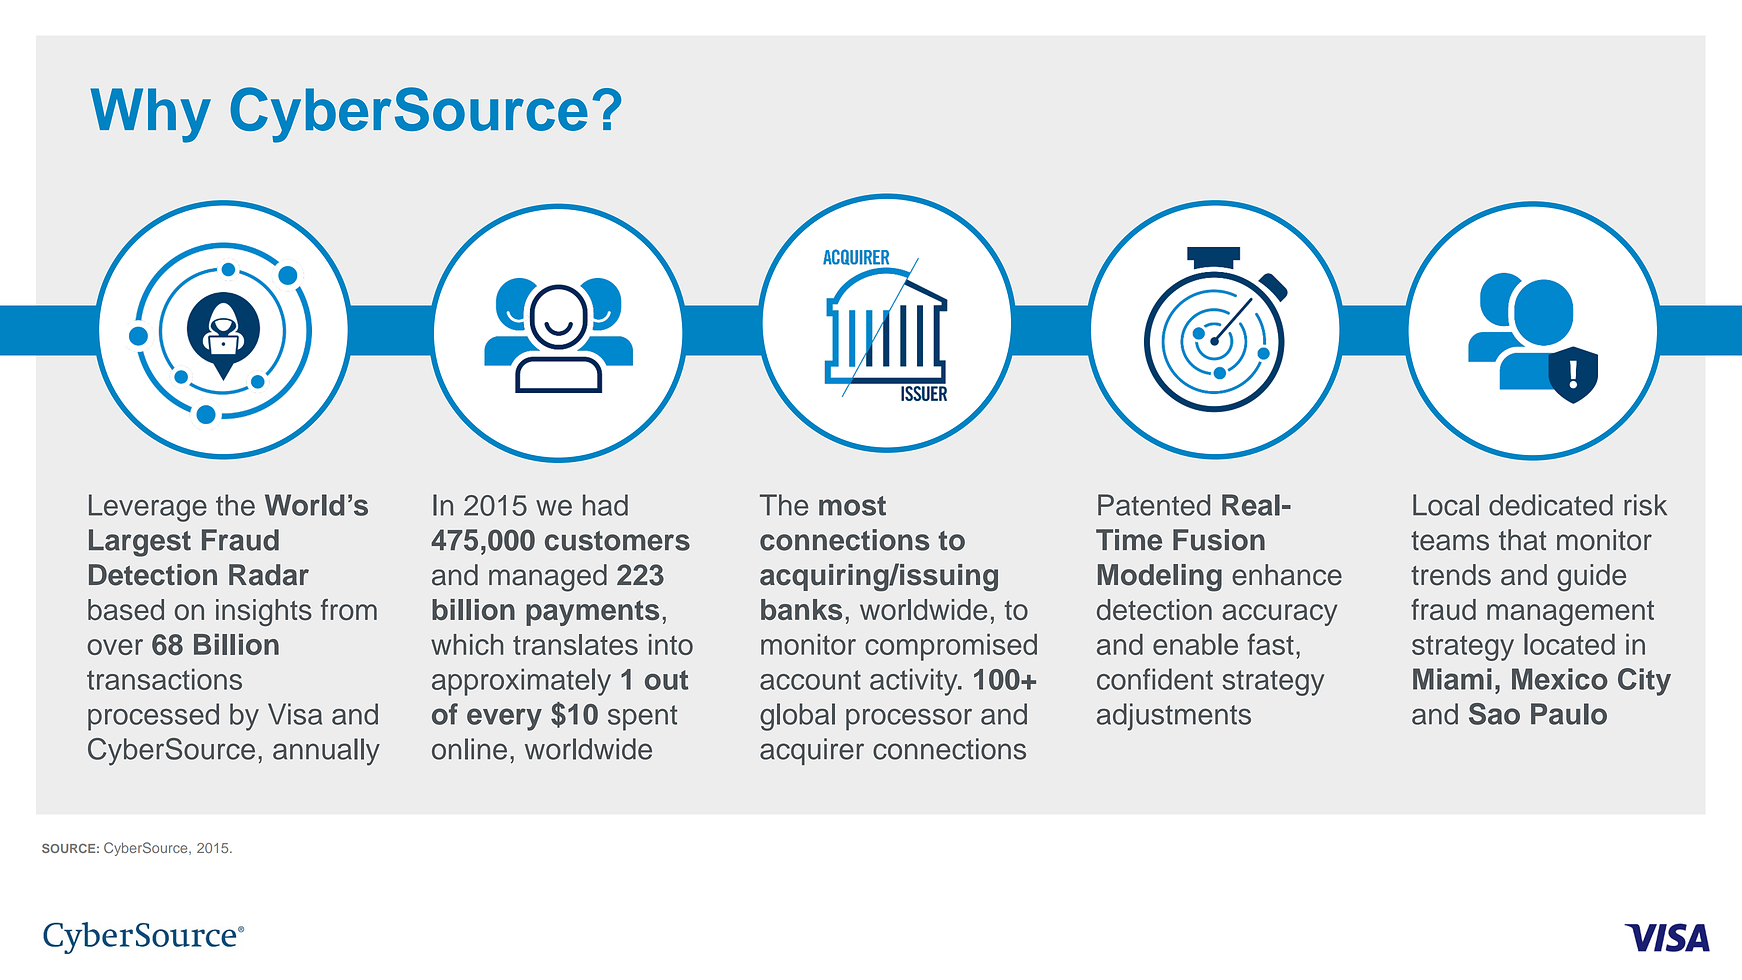  Describe the element at coordinates (1160, 578) in the page. I see `Modeling` at that location.
